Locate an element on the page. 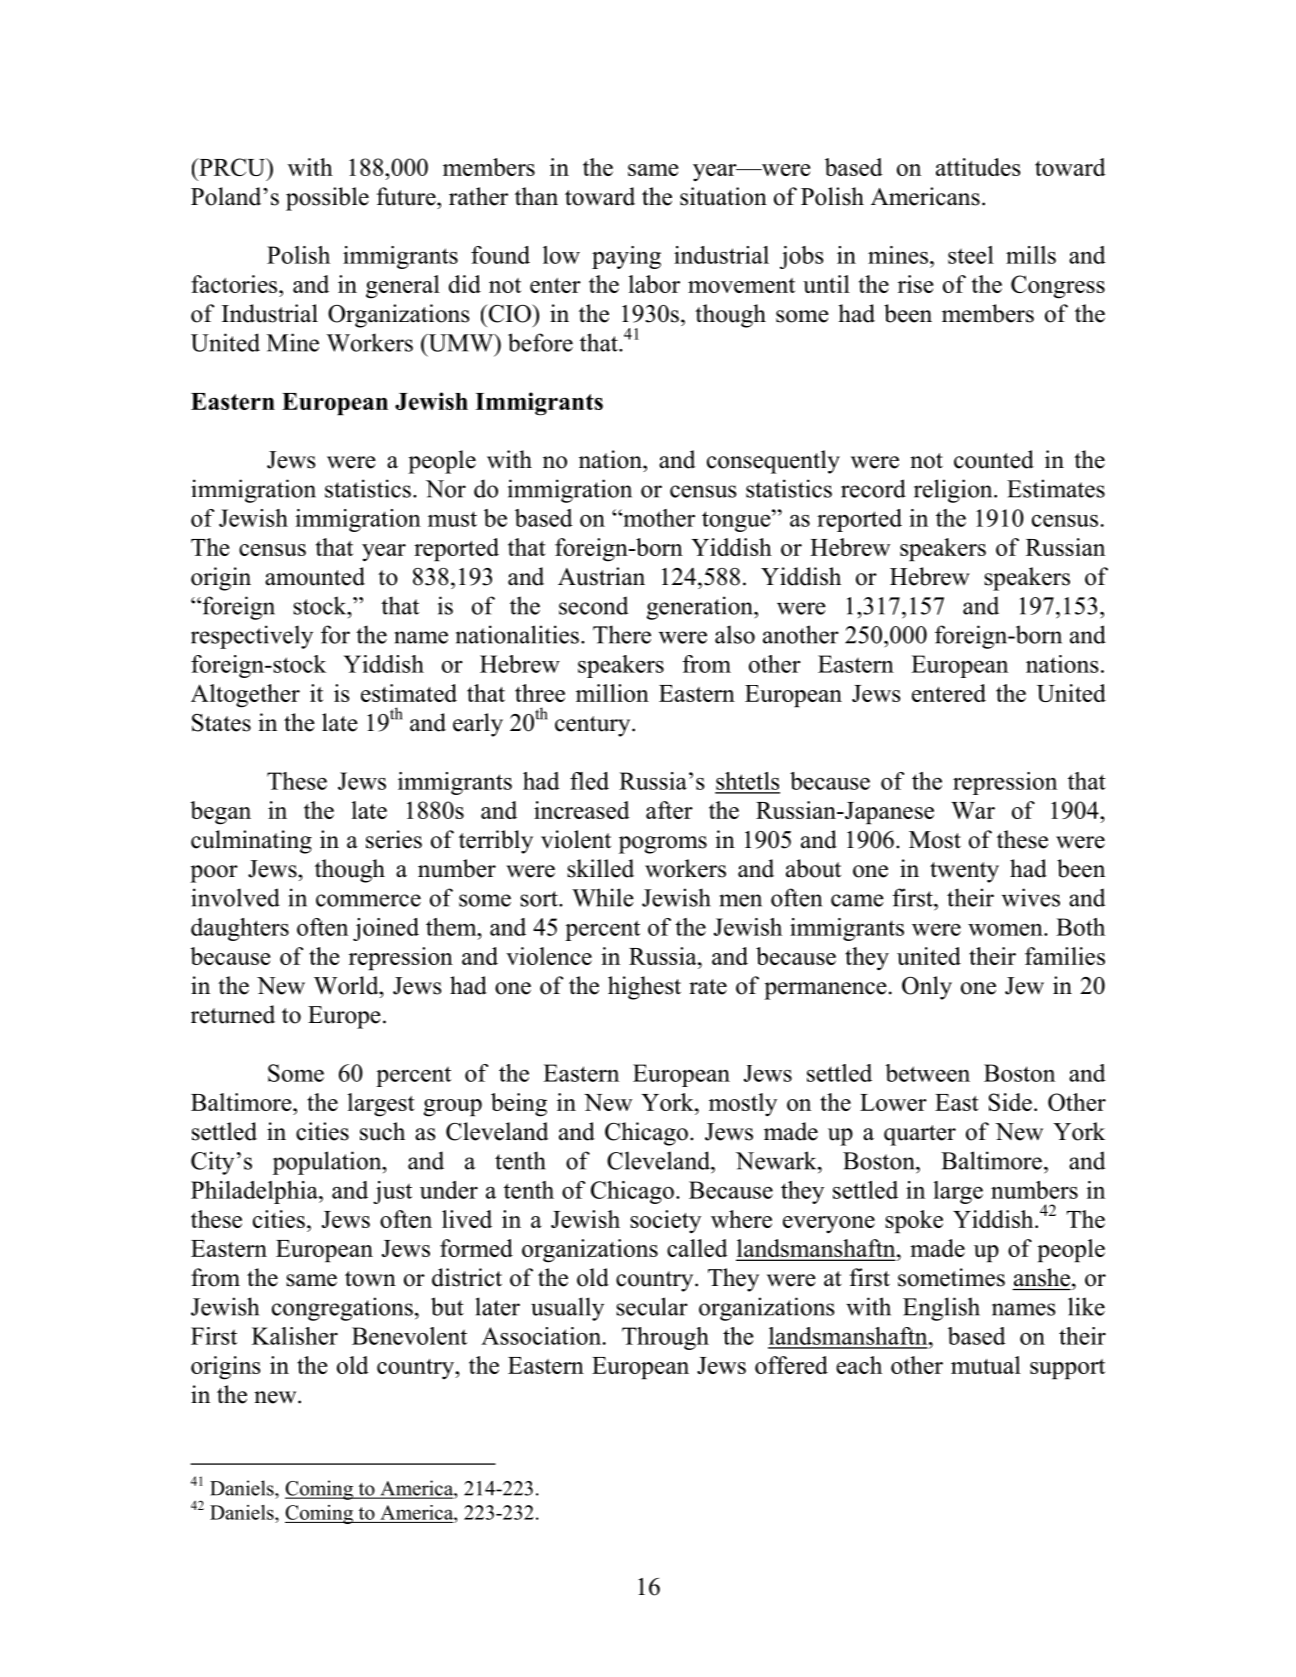 Image resolution: width=1296 pixels, height=1677 pixels. Austrian is located at coordinates (601, 576).
